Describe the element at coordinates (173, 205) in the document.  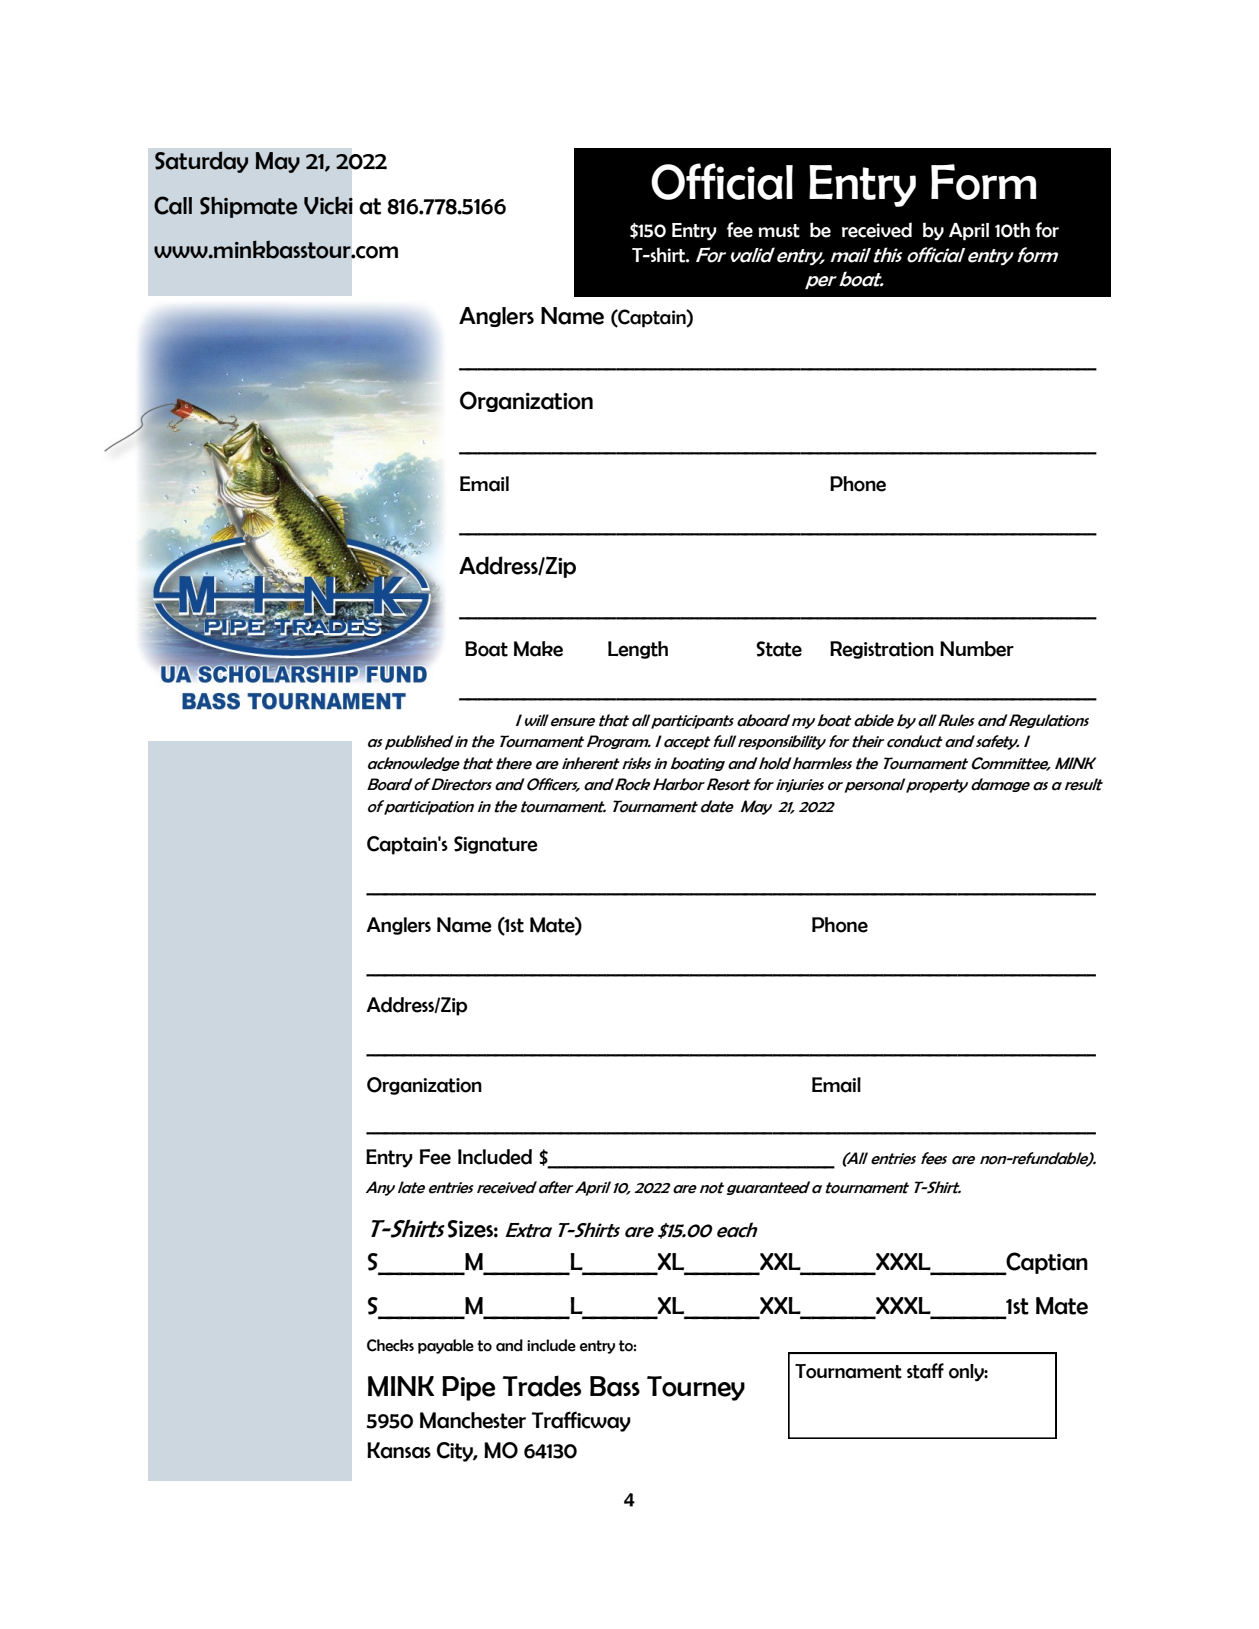
I see `Call` at that location.
